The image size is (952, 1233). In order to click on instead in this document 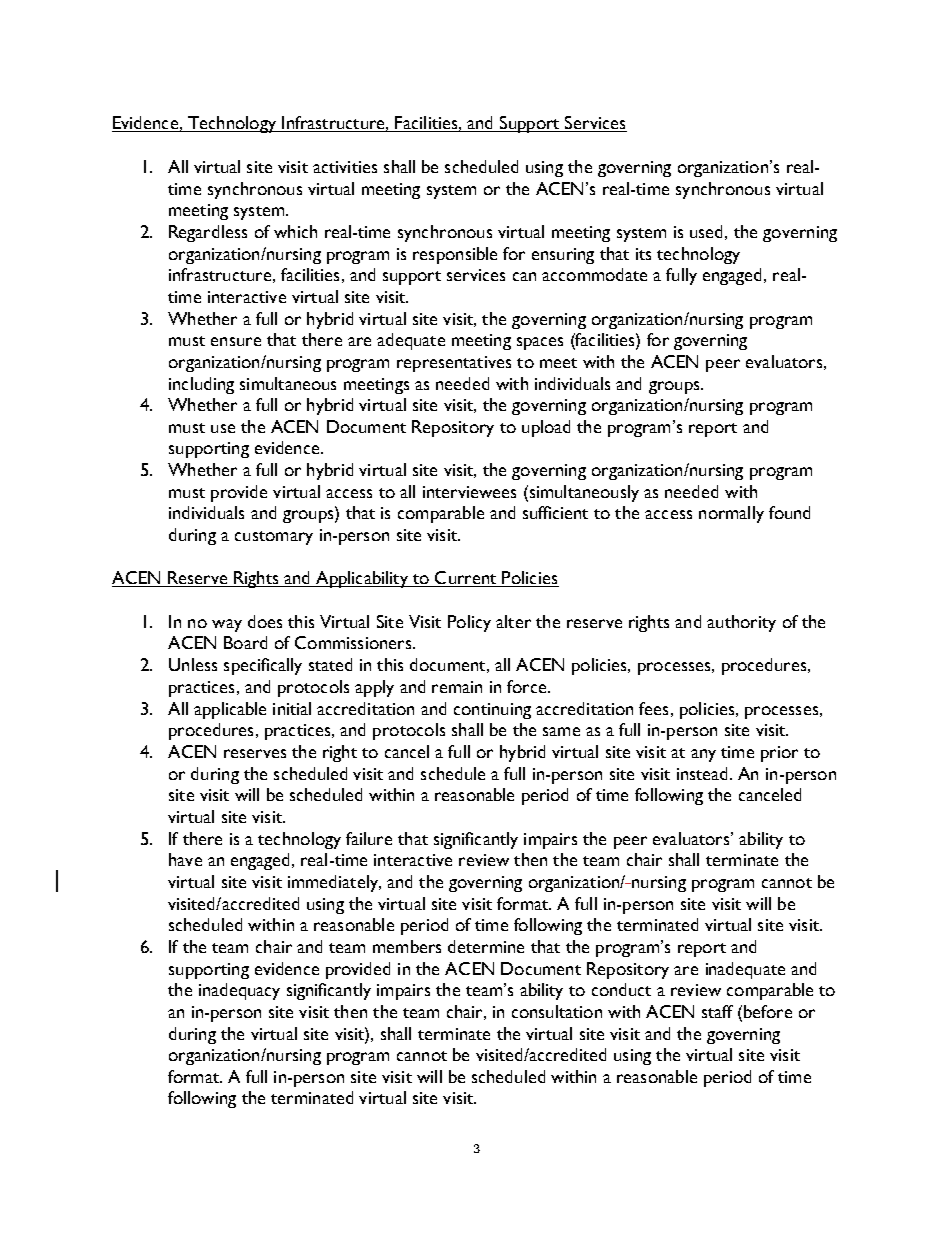, I will do `click(702, 773)`.
